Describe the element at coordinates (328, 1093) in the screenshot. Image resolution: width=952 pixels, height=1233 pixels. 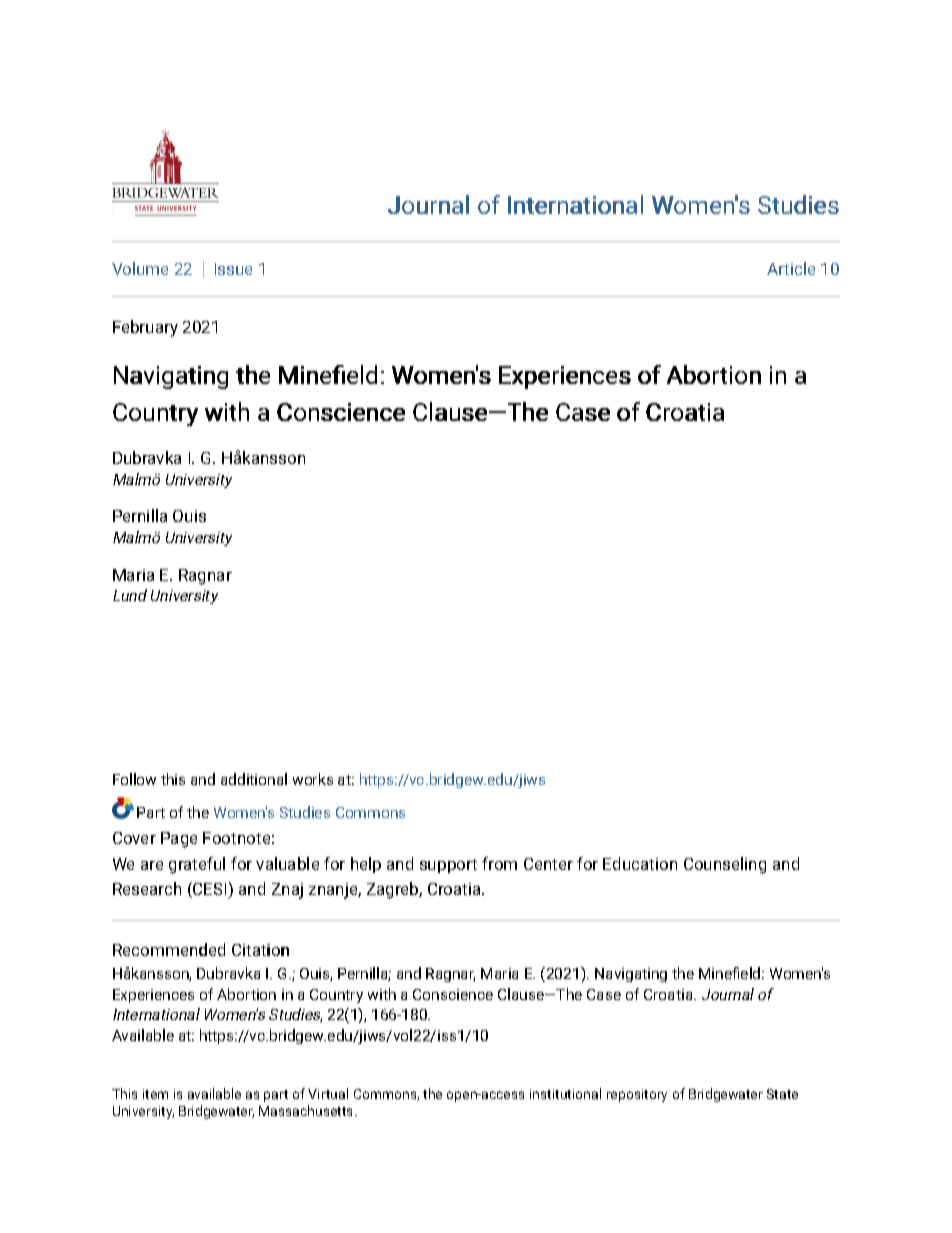
I see `Virtual` at that location.
